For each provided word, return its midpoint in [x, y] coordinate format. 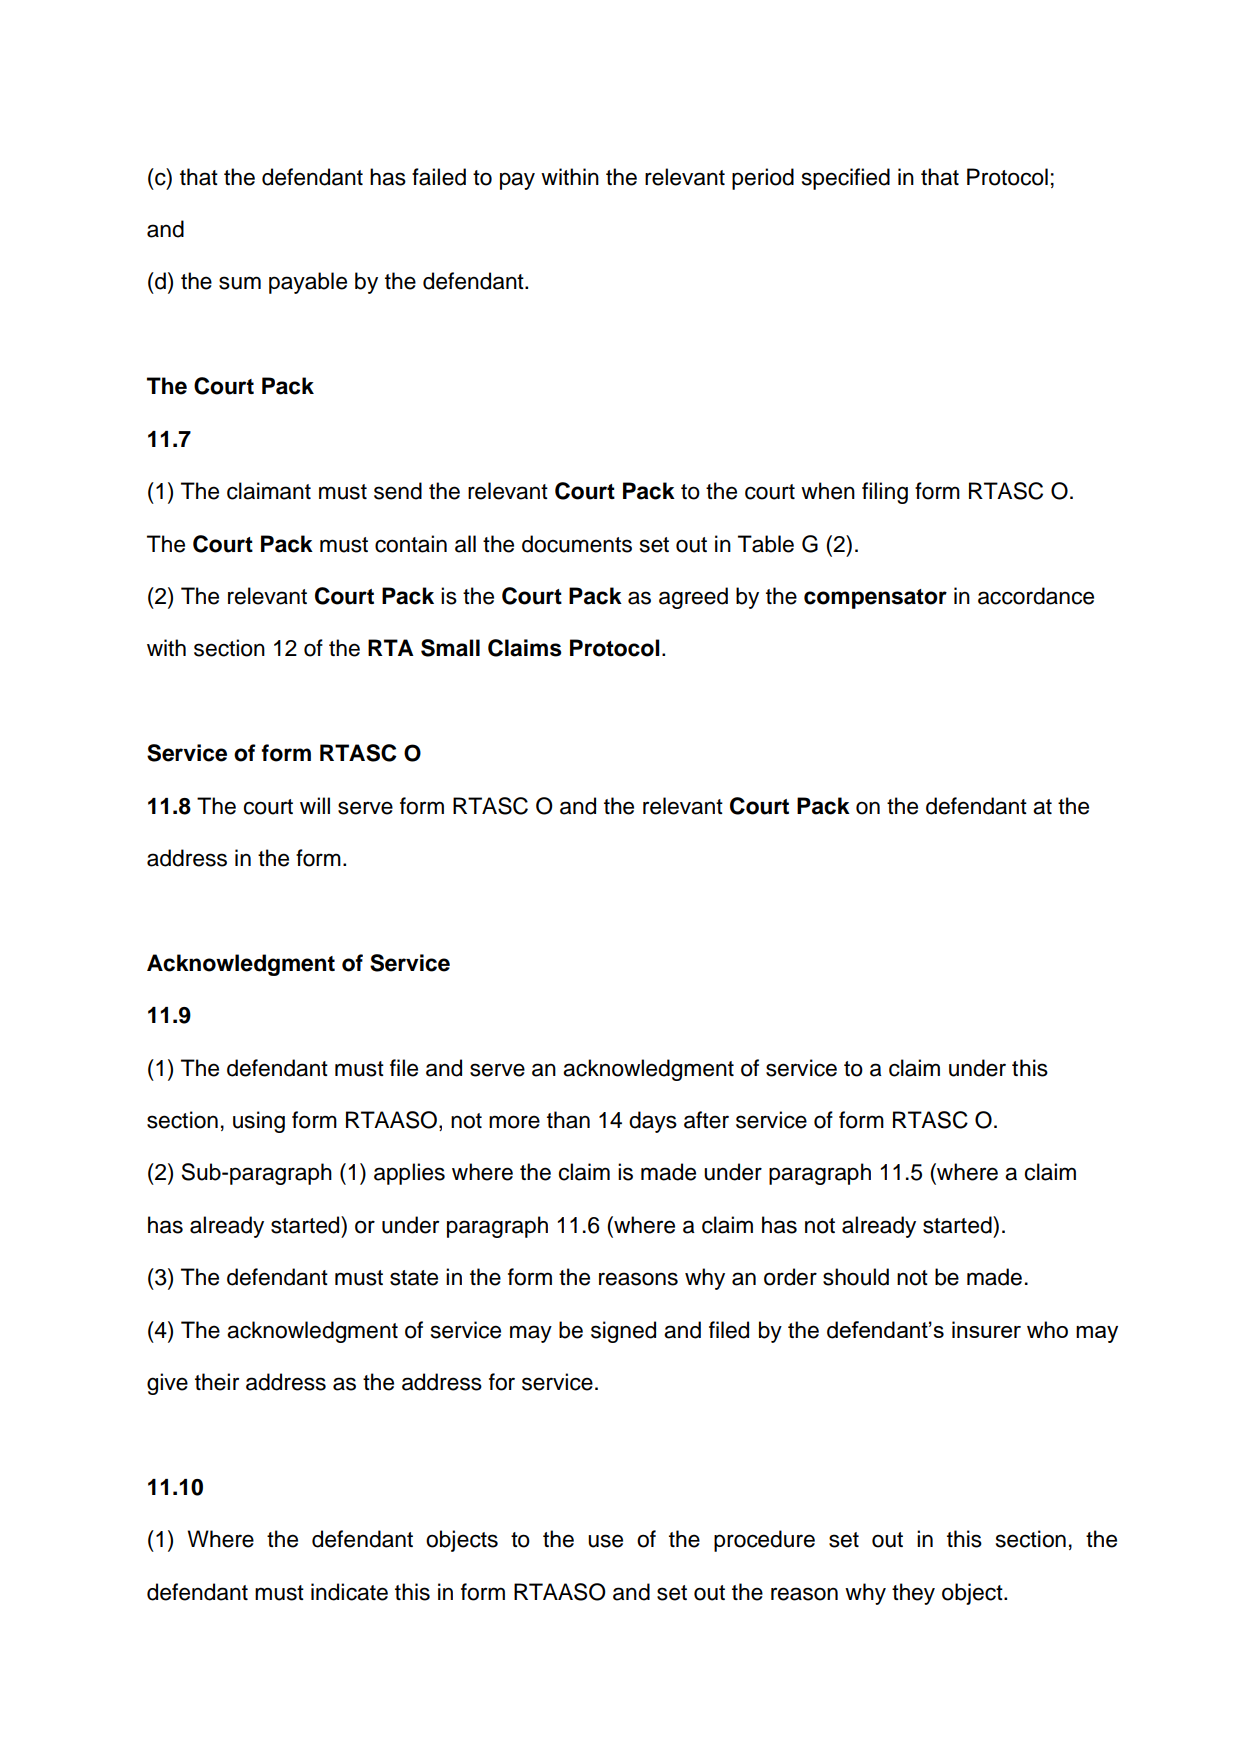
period [763, 179]
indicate [349, 1592]
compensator [875, 599]
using [259, 1122]
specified [846, 179]
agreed [693, 598]
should [856, 1277]
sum [240, 283]
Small [450, 648]
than [568, 1120]
